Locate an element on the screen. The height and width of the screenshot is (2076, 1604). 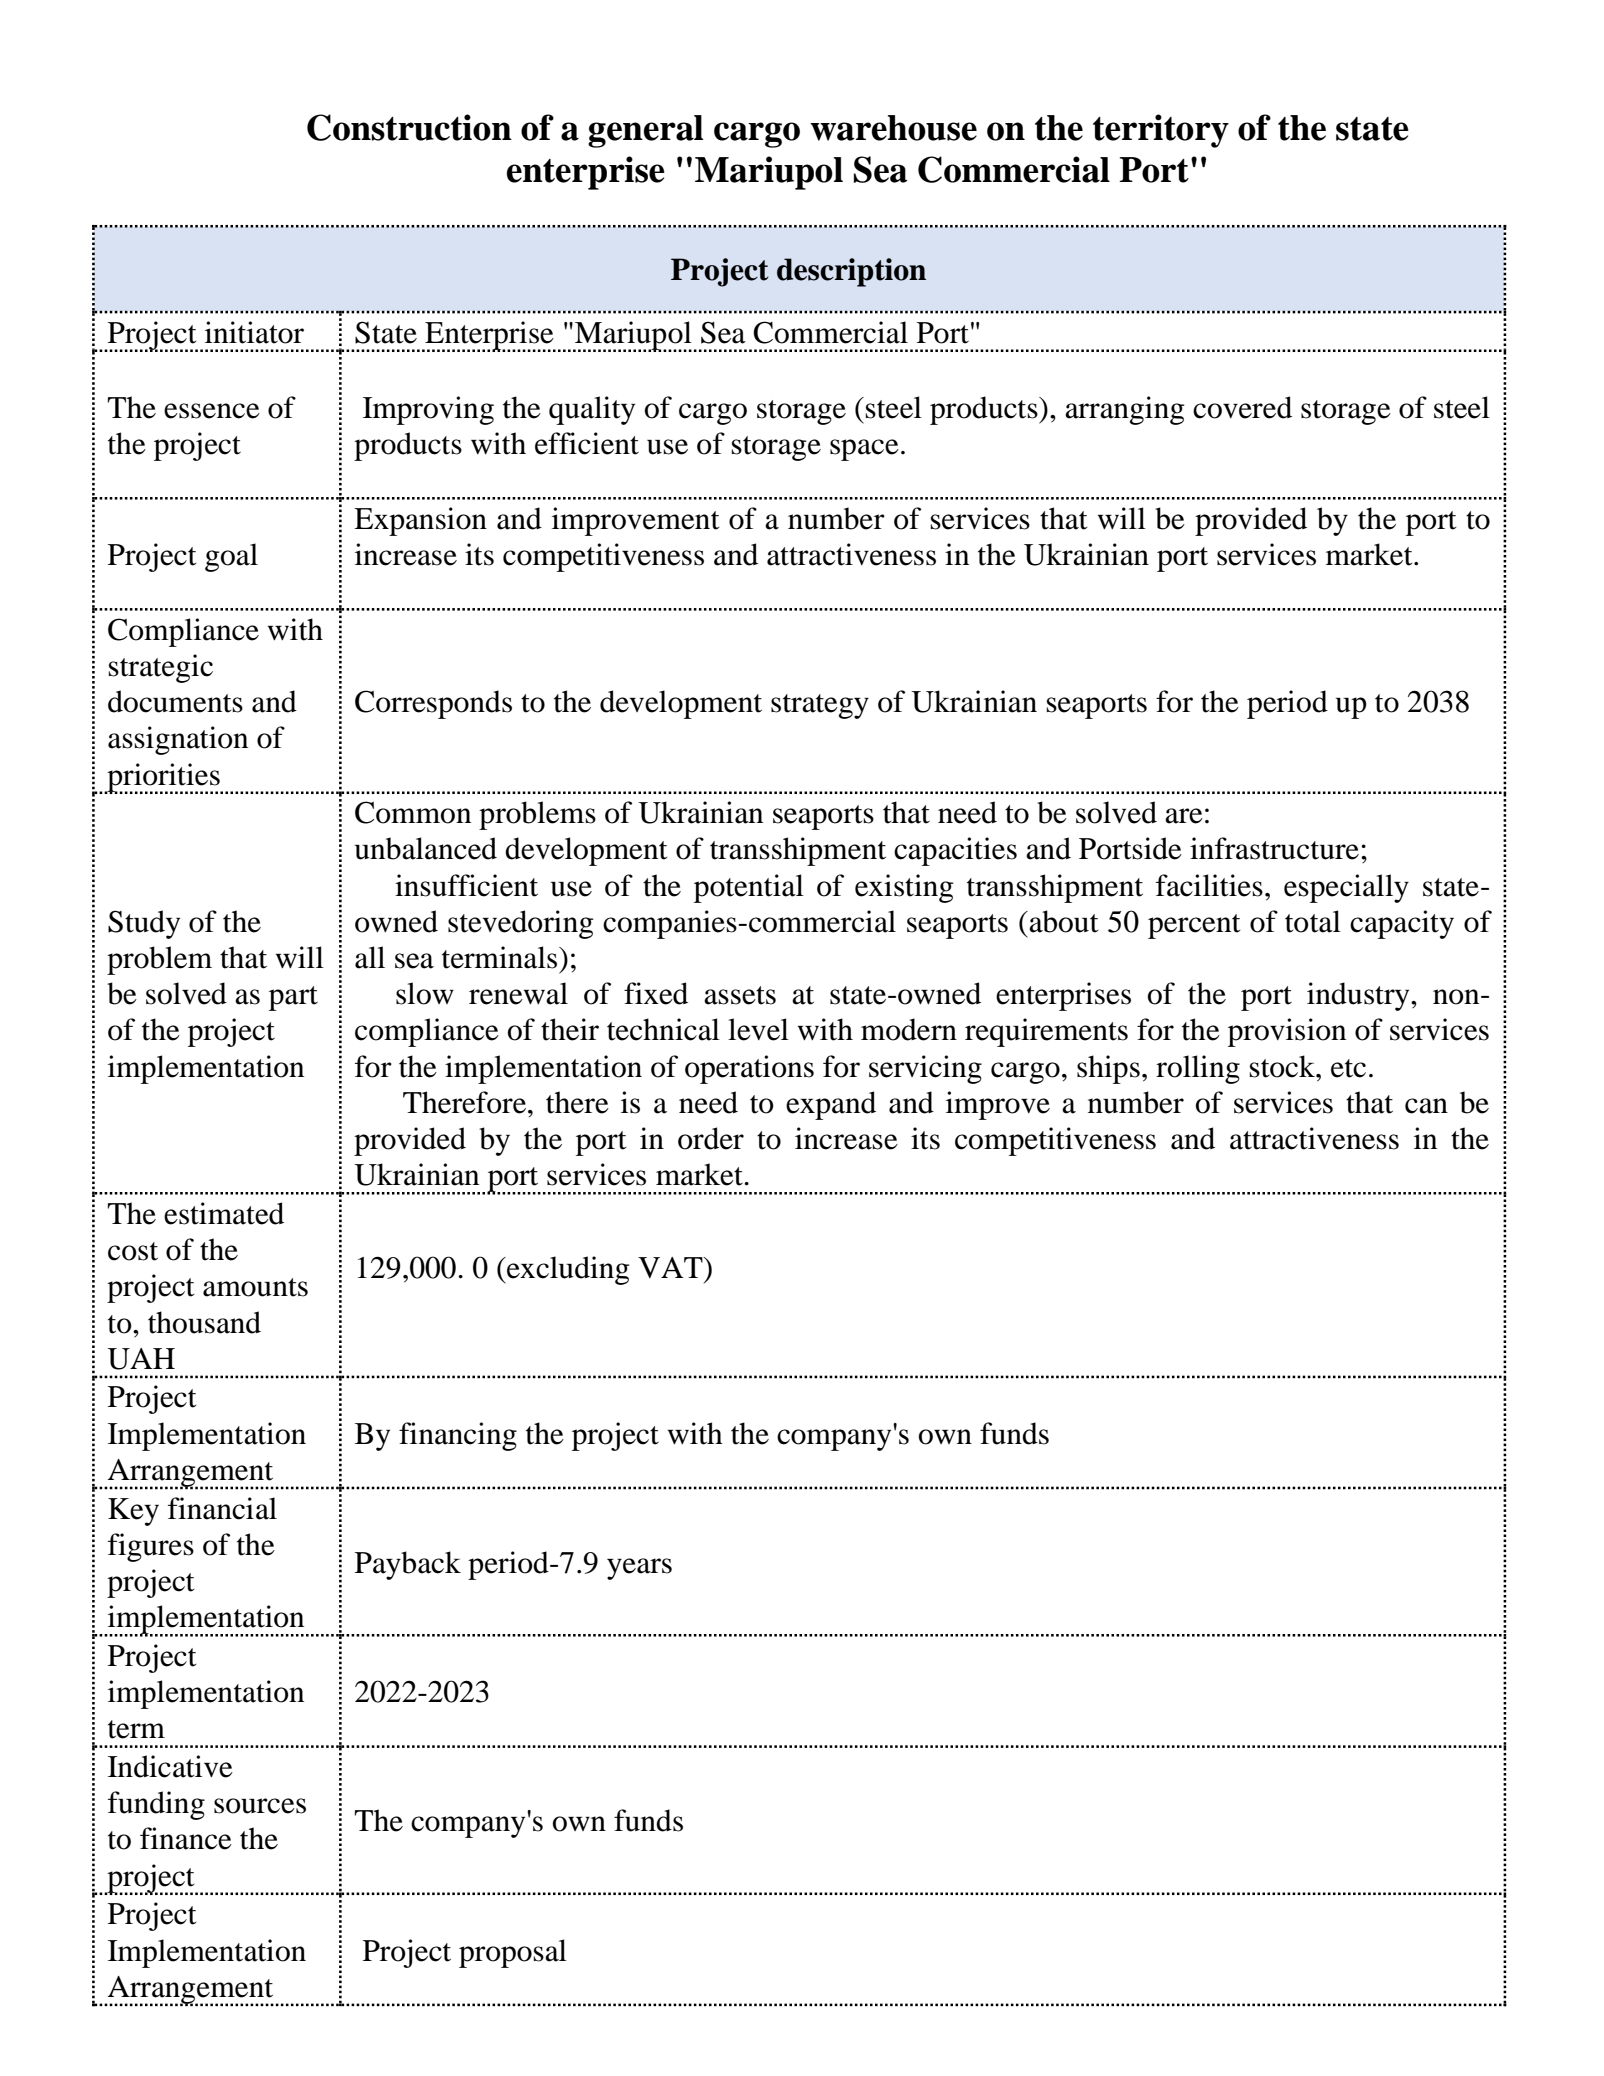
warehouse is located at coordinates (893, 128).
